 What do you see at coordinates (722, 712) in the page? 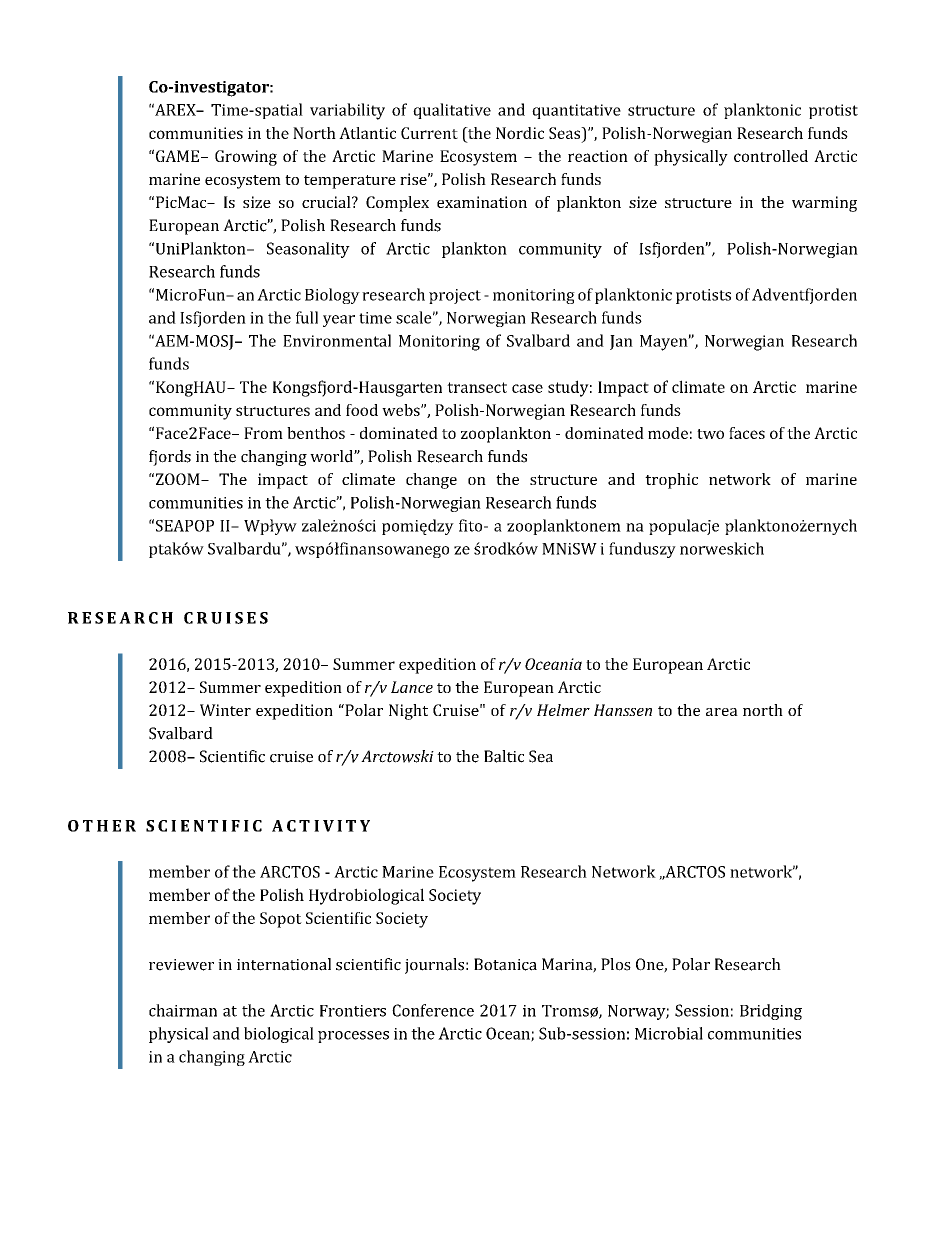
I see `area` at bounding box center [722, 712].
